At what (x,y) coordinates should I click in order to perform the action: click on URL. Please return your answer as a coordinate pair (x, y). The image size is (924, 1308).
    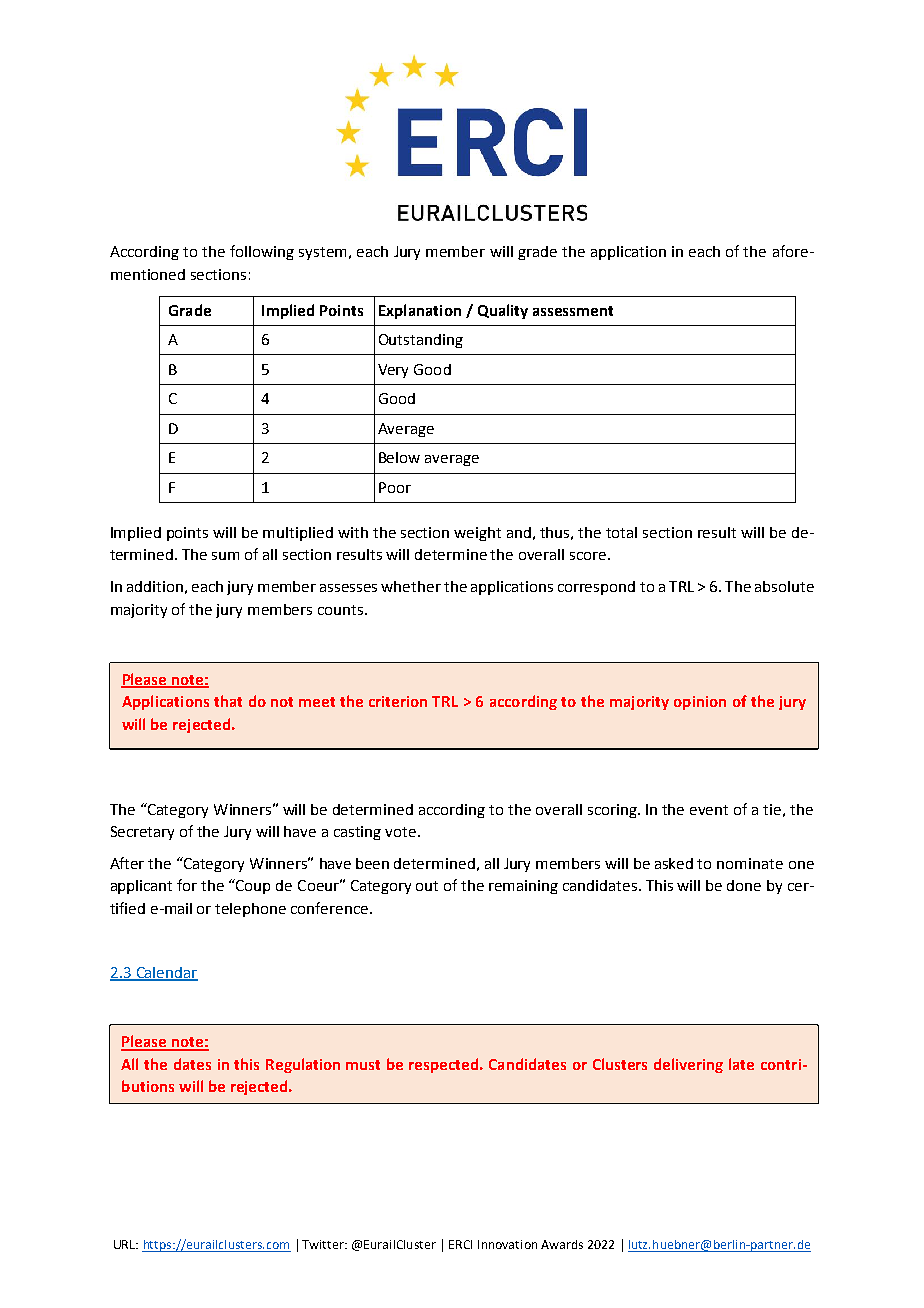
    Looking at the image, I should click on (126, 1244).
